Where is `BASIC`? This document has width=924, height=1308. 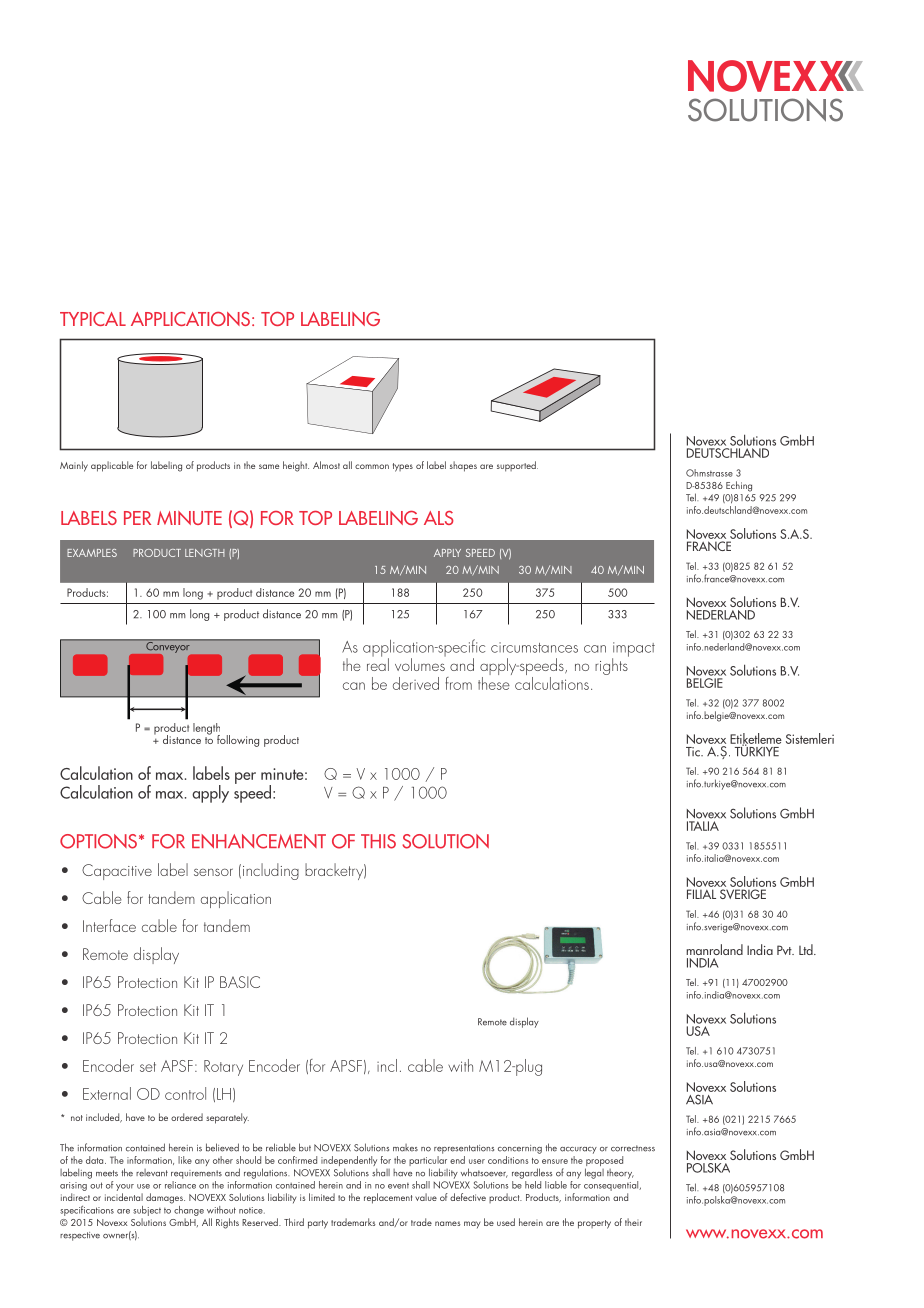 BASIC is located at coordinates (240, 982).
